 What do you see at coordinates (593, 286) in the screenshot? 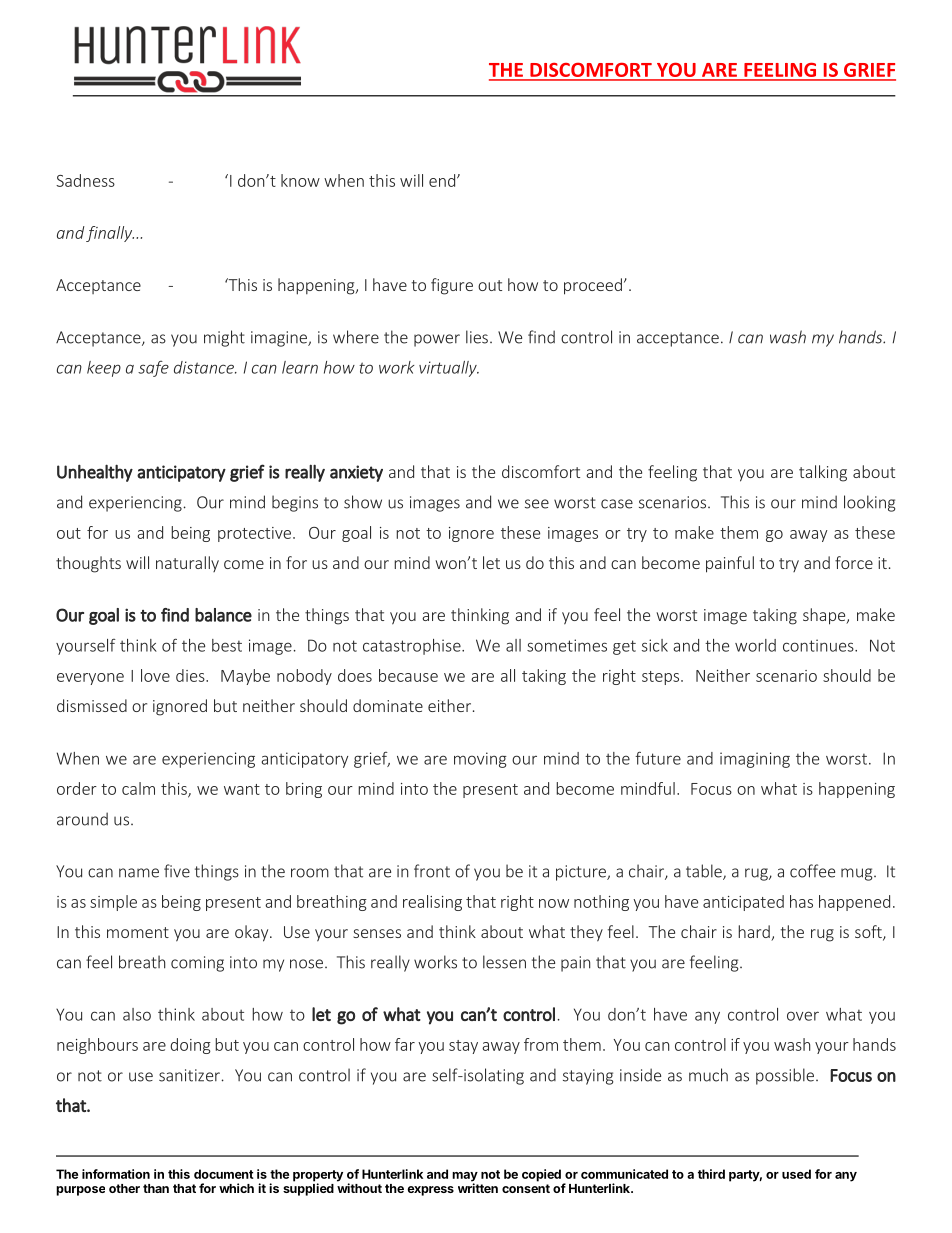
I see `proceed` at bounding box center [593, 286].
